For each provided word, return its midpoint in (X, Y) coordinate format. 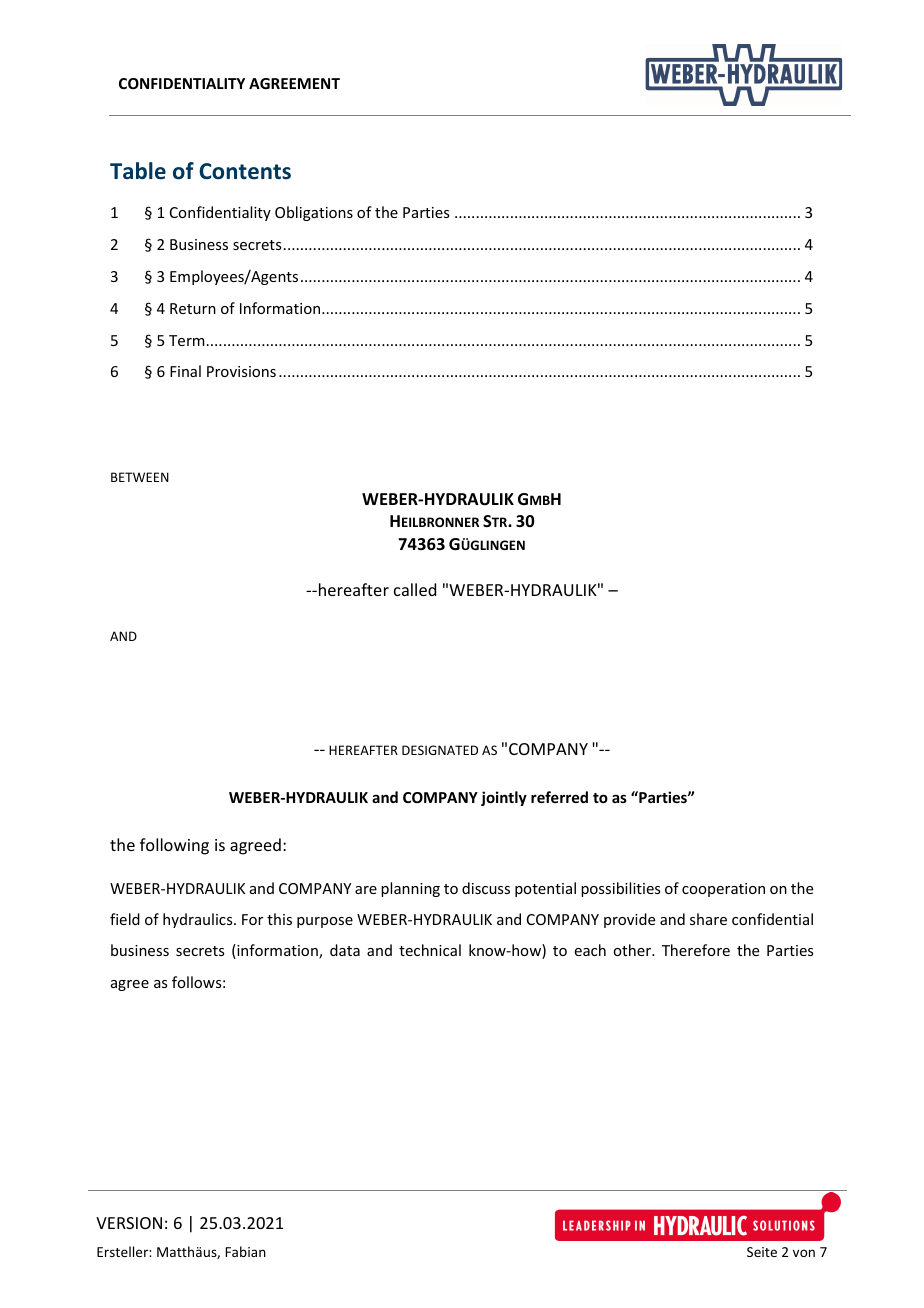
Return (193, 308)
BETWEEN (140, 477)
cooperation (723, 890)
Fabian (245, 1251)
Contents (245, 171)
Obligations (314, 213)
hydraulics (199, 920)
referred (559, 797)
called (415, 589)
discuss (486, 888)
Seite (762, 1252)
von (804, 1253)
